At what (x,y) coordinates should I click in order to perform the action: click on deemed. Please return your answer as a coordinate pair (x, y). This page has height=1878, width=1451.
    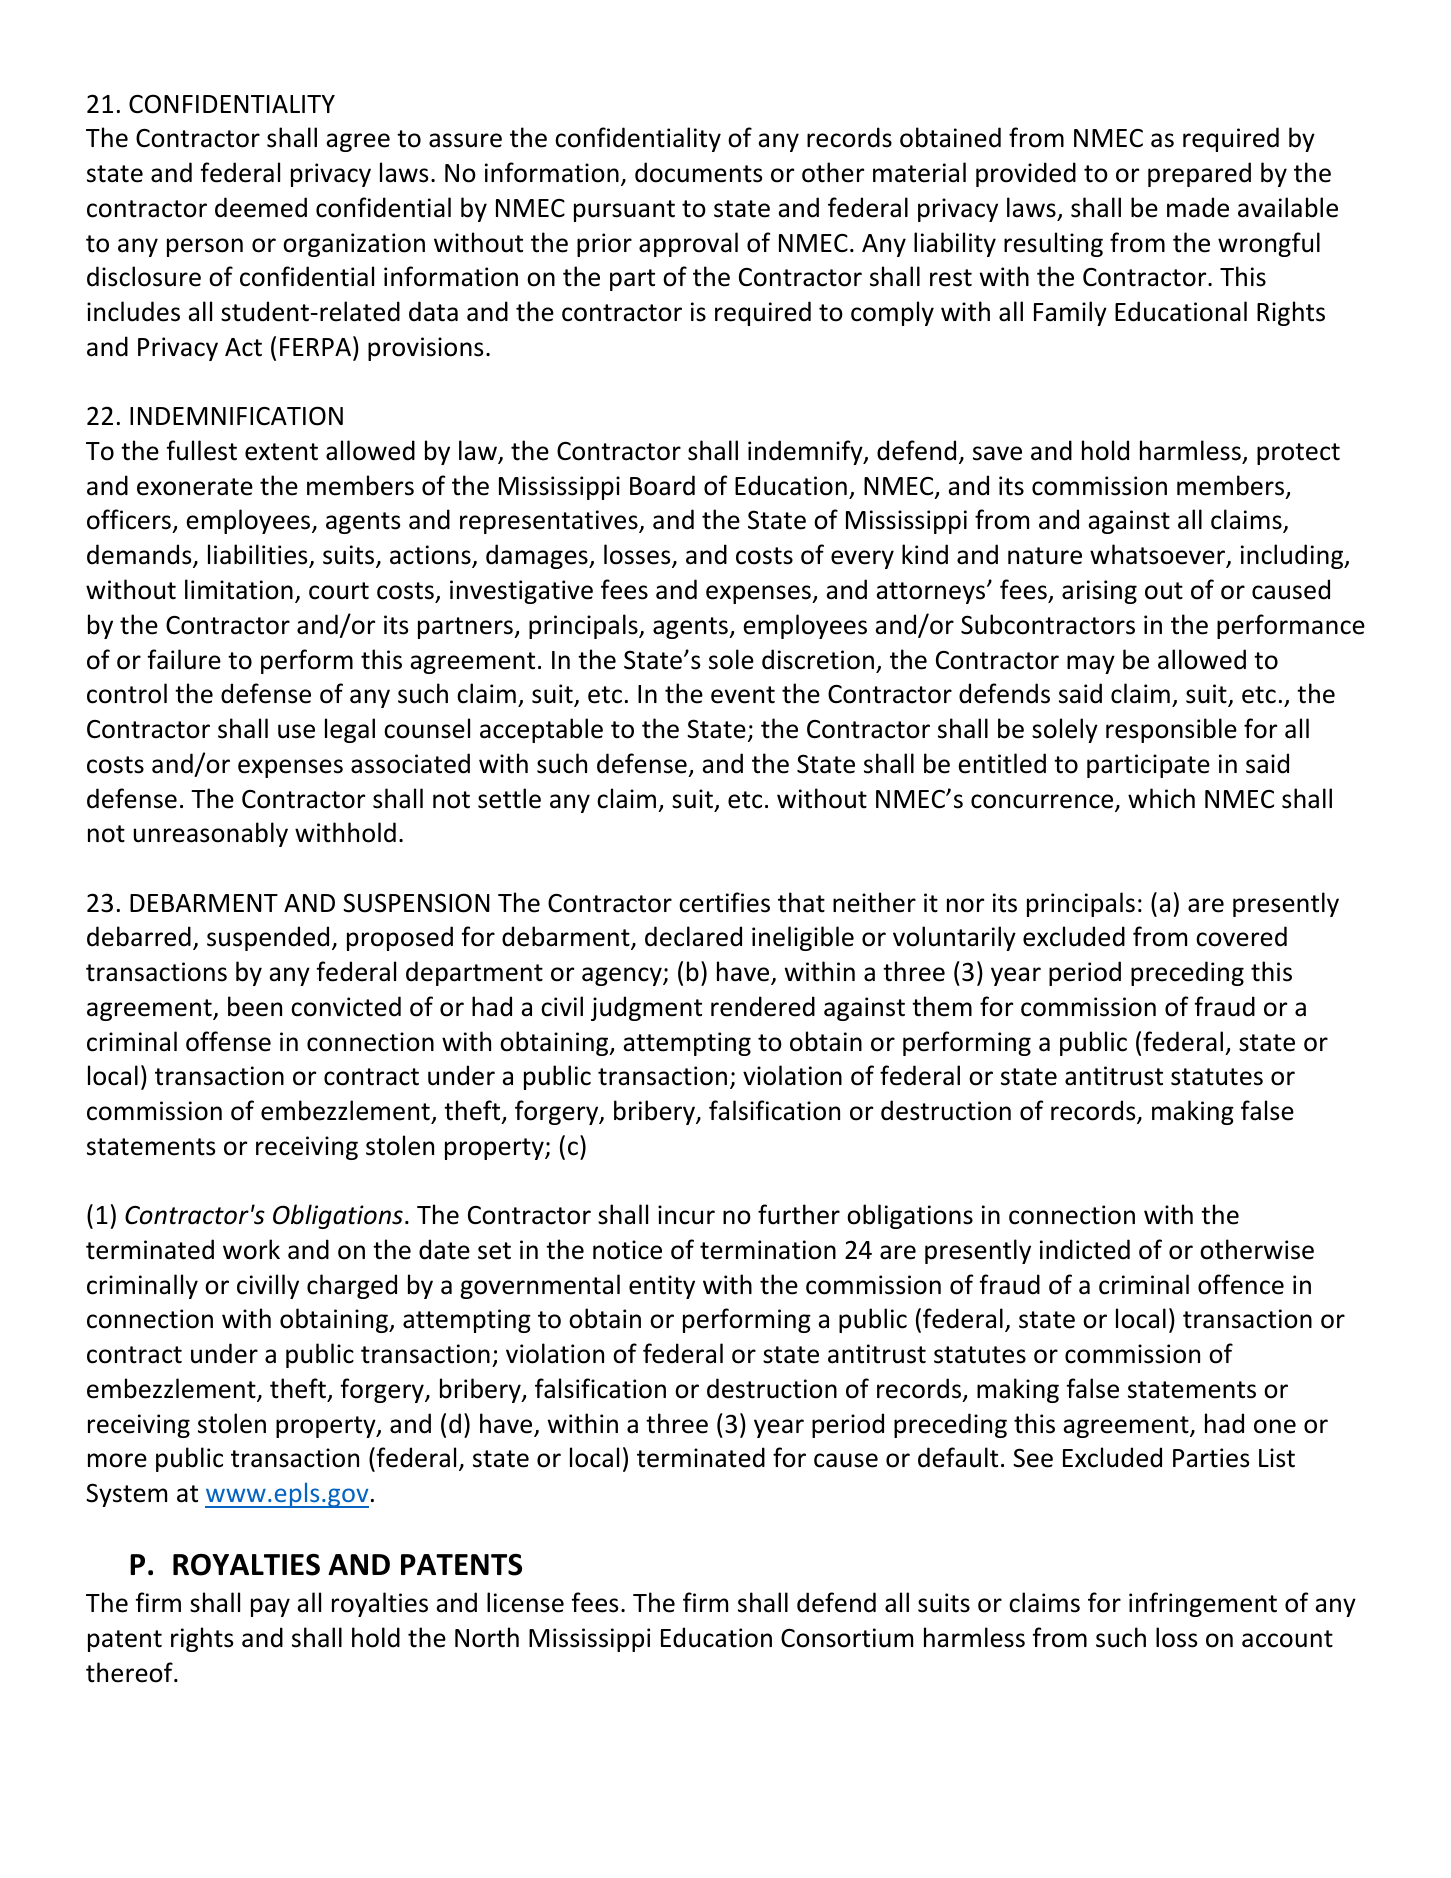
    Looking at the image, I should click on (261, 207).
